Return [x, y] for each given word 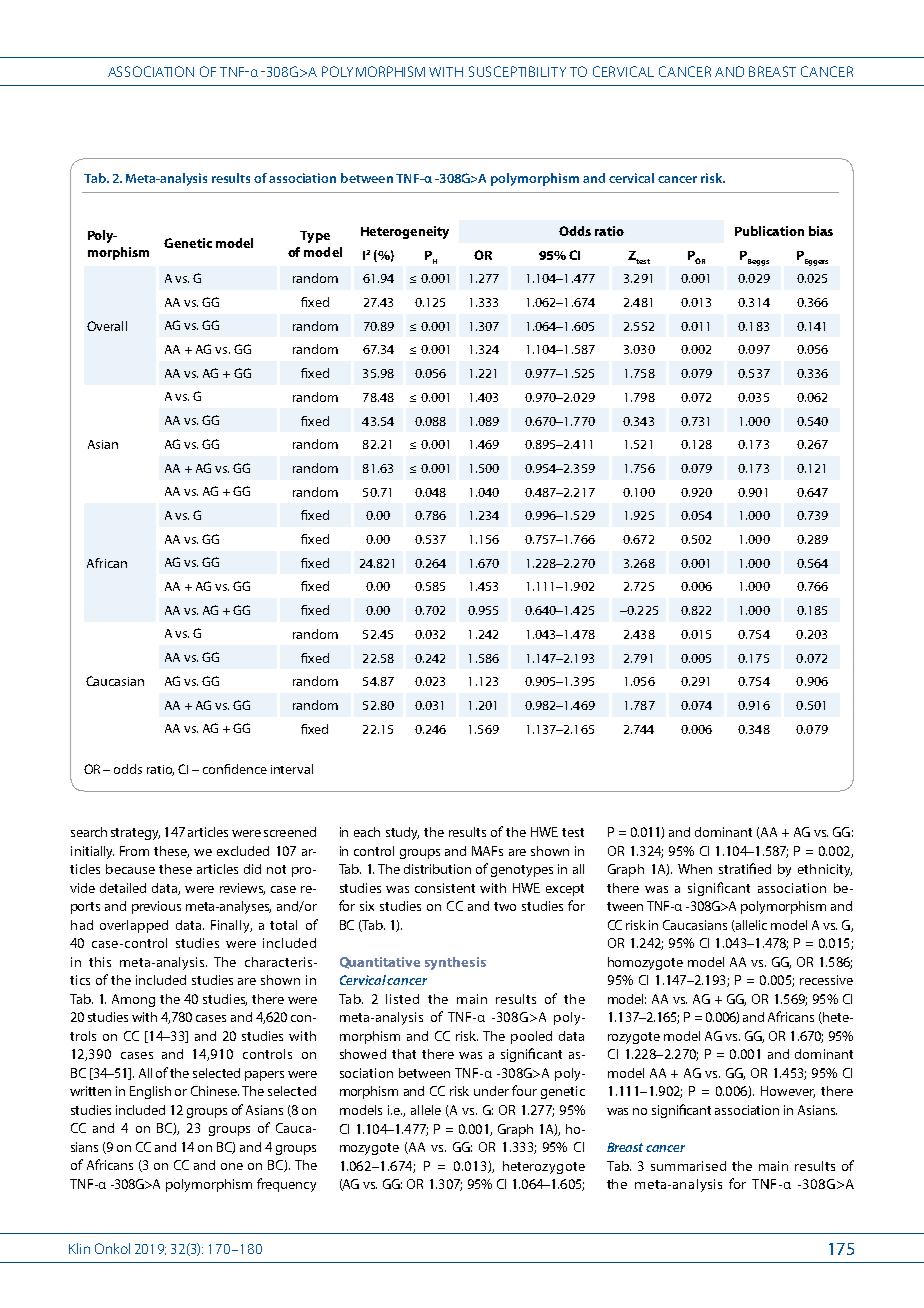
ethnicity [825, 870]
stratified [745, 868]
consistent [445, 888]
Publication [769, 231]
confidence [235, 769]
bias [821, 231]
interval [292, 769]
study [402, 833]
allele [426, 1110]
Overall [107, 326]
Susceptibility [517, 71]
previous [156, 907]
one [232, 1166]
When [695, 869]
